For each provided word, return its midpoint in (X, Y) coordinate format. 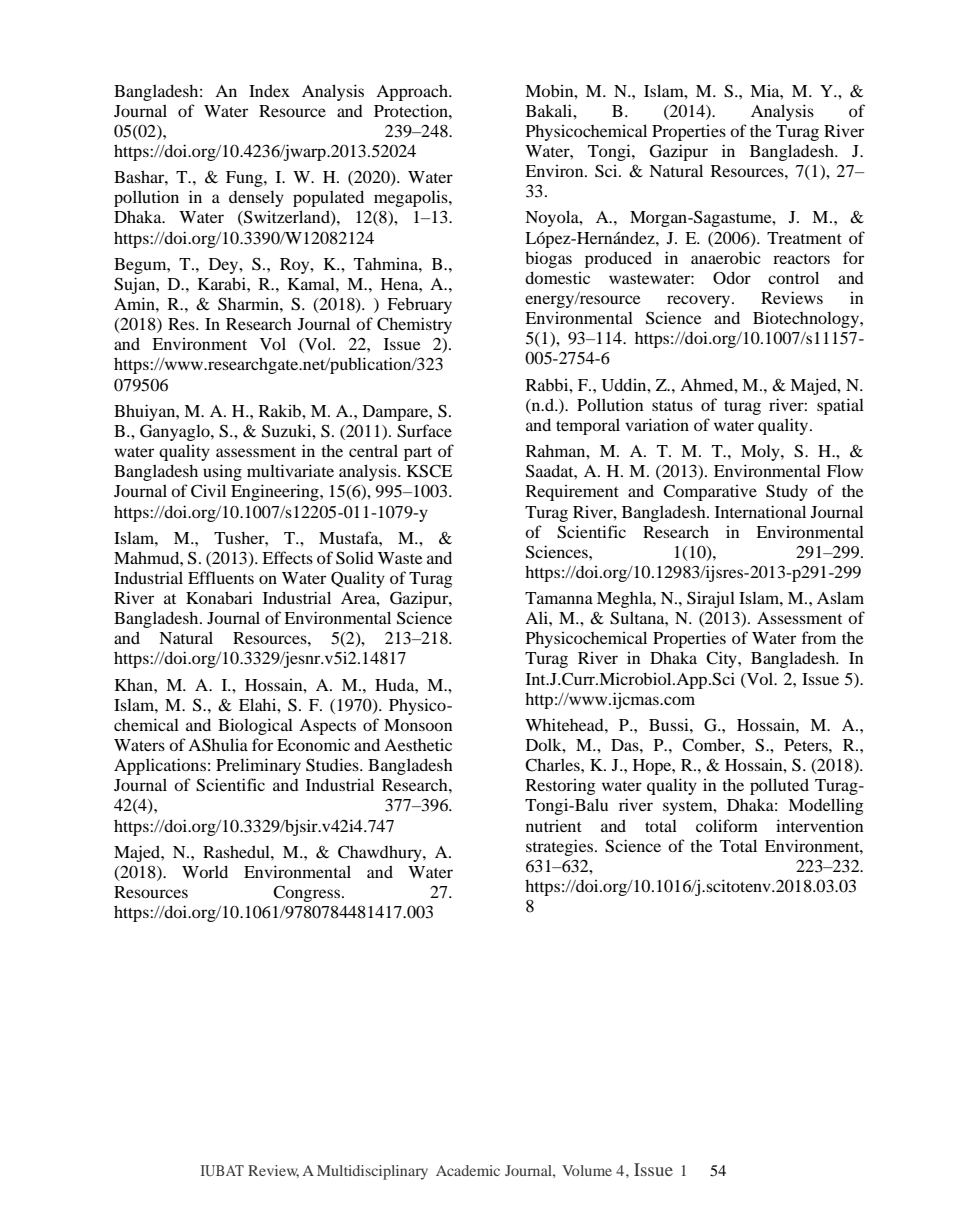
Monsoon (418, 725)
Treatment (804, 238)
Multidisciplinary (372, 1172)
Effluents (221, 577)
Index (269, 90)
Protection (412, 110)
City (722, 659)
